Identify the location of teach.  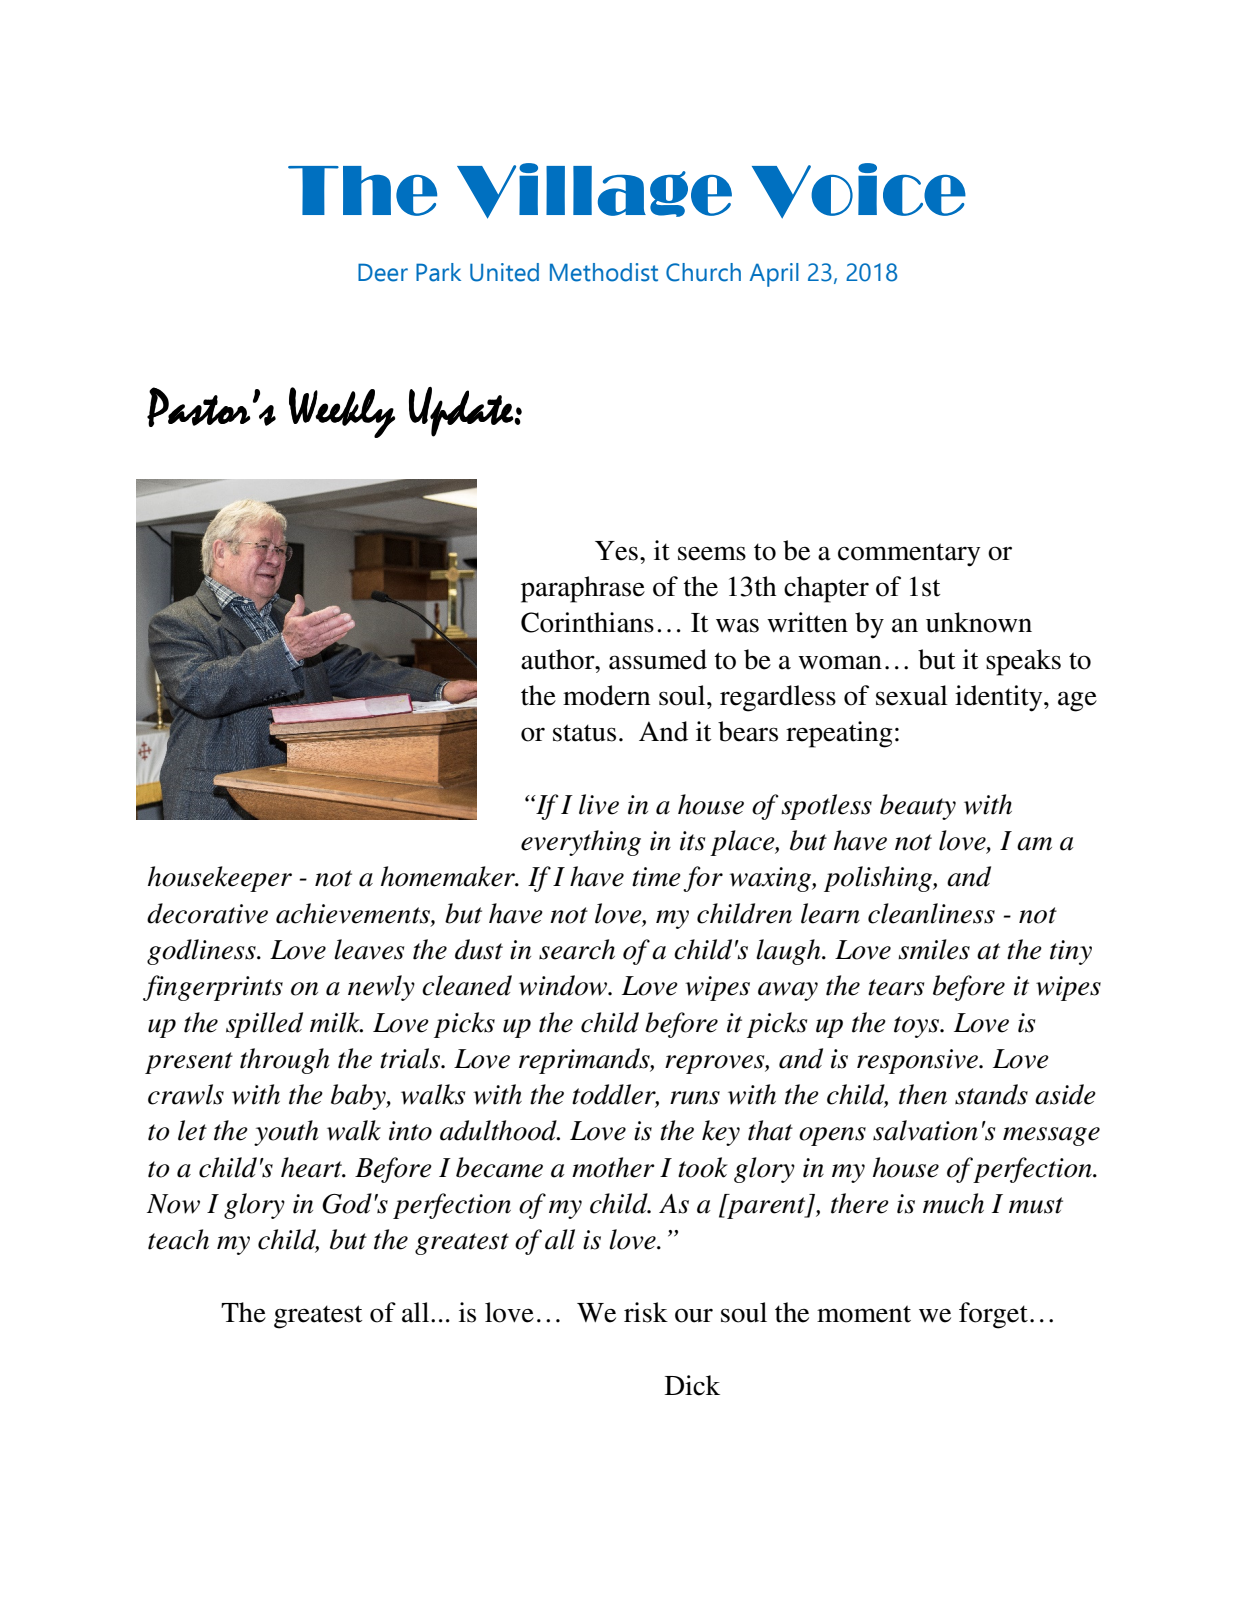
(178, 1239).
